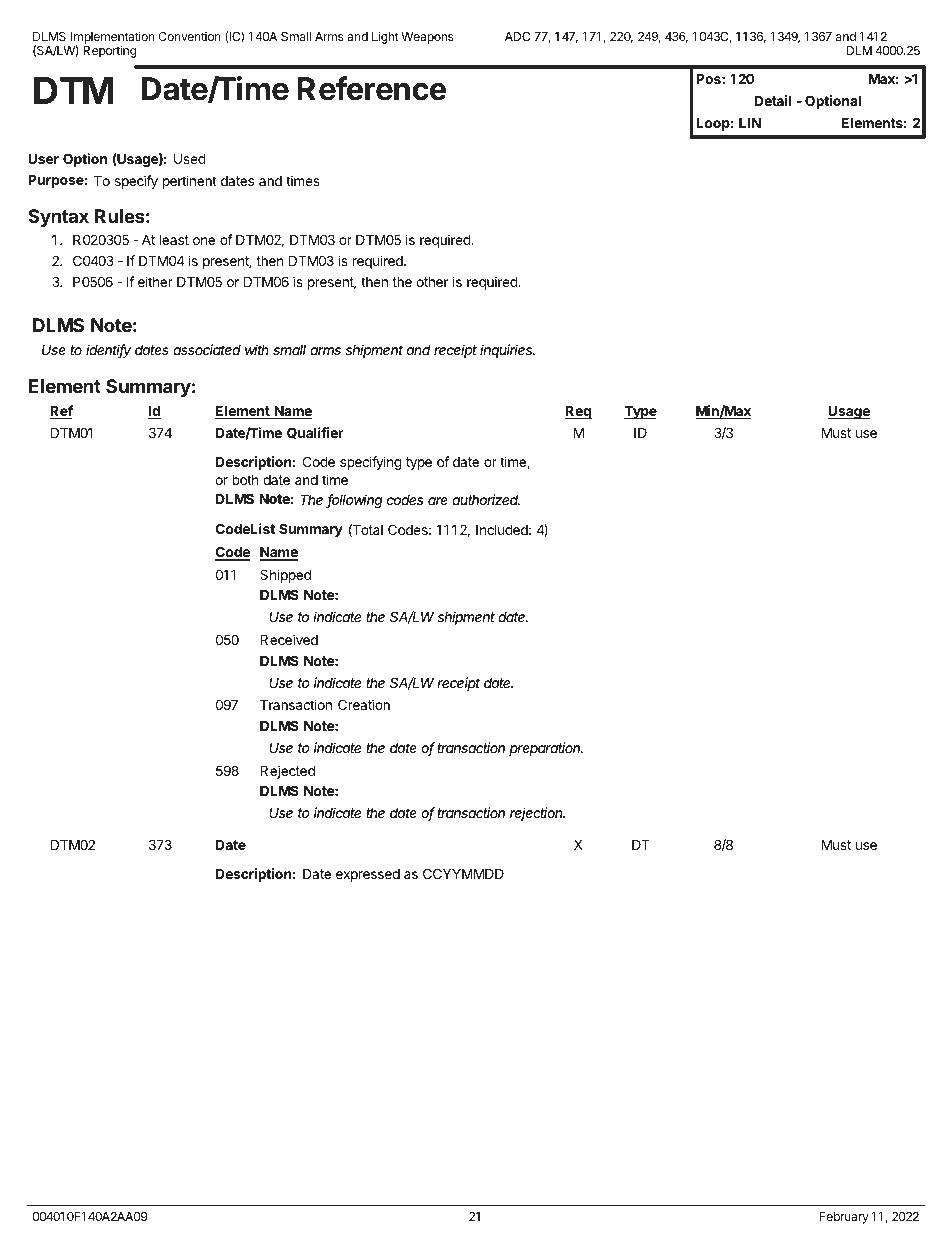 This screenshot has height=1233, width=952. What do you see at coordinates (546, 749) in the screenshot?
I see `preparation` at bounding box center [546, 749].
